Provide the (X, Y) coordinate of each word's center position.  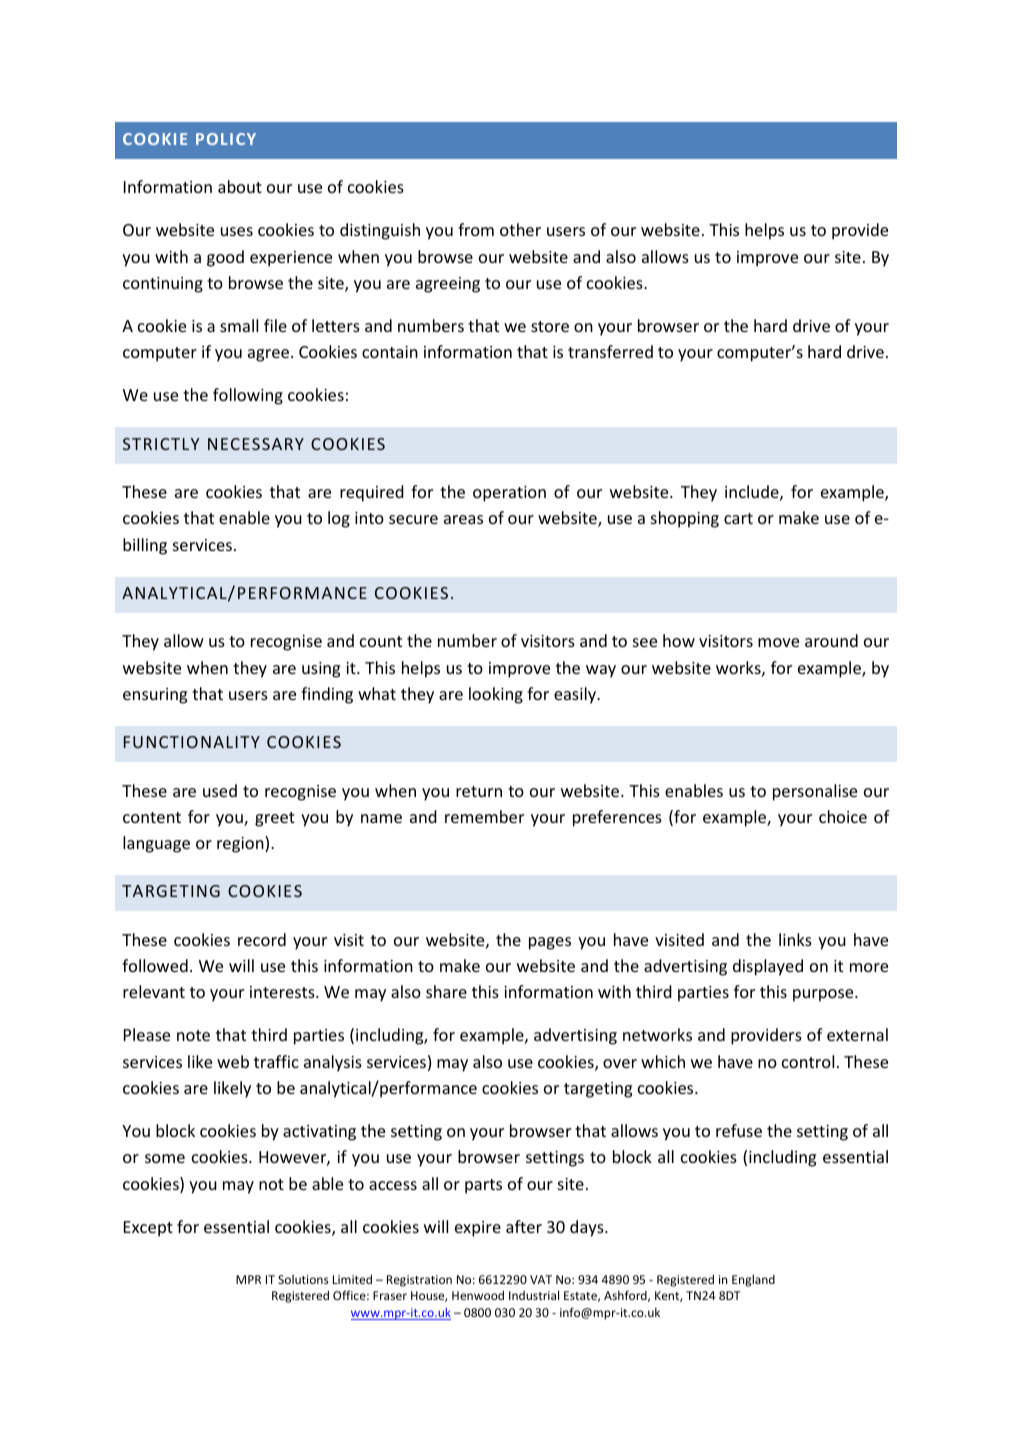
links (795, 939)
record (262, 939)
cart (738, 518)
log (339, 519)
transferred (610, 351)
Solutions (303, 1279)
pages (550, 943)
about (240, 186)
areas (463, 519)
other (520, 229)
